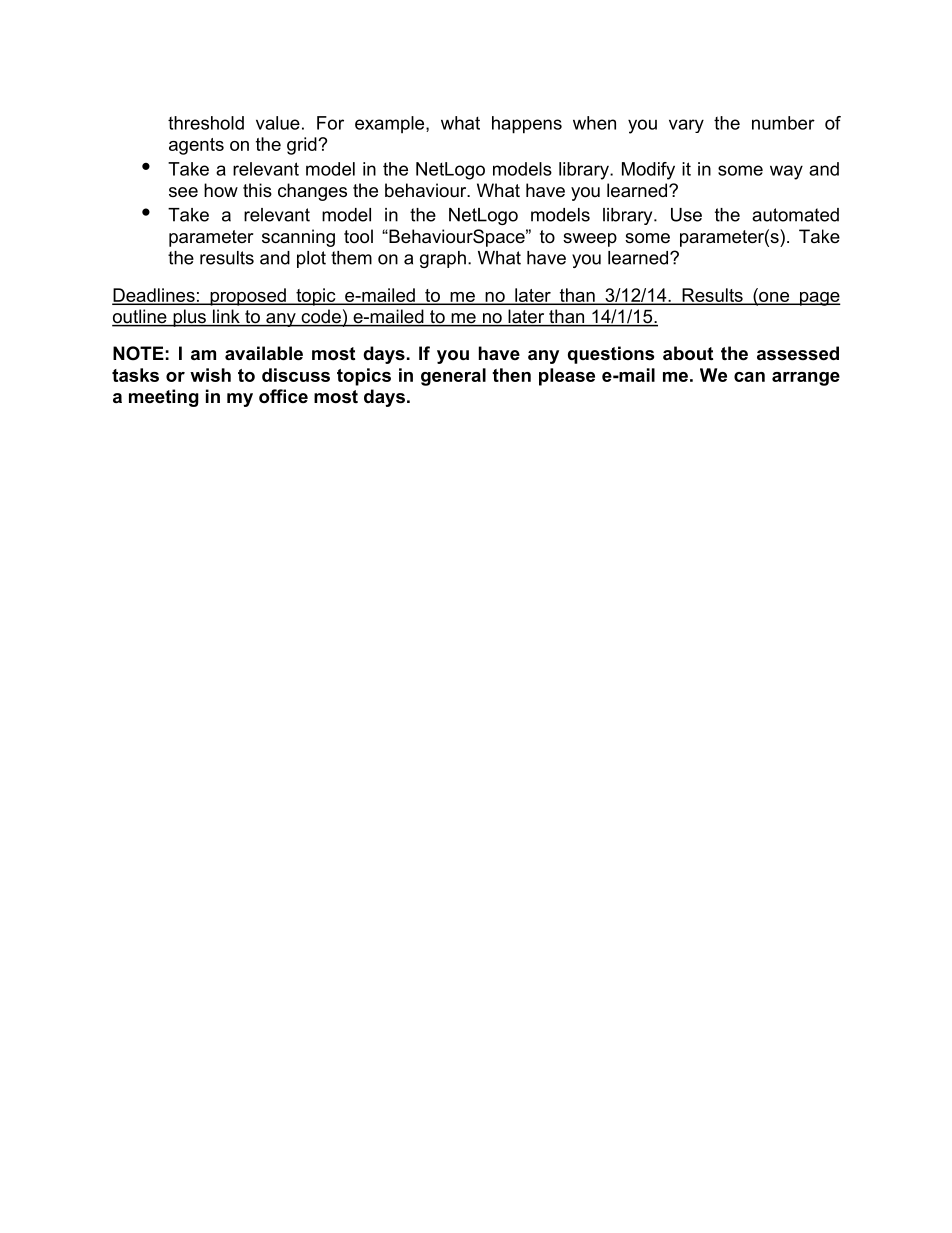 Image resolution: width=952 pixels, height=1233 pixels. Describe the element at coordinates (311, 259) in the image. I see `plot` at that location.
